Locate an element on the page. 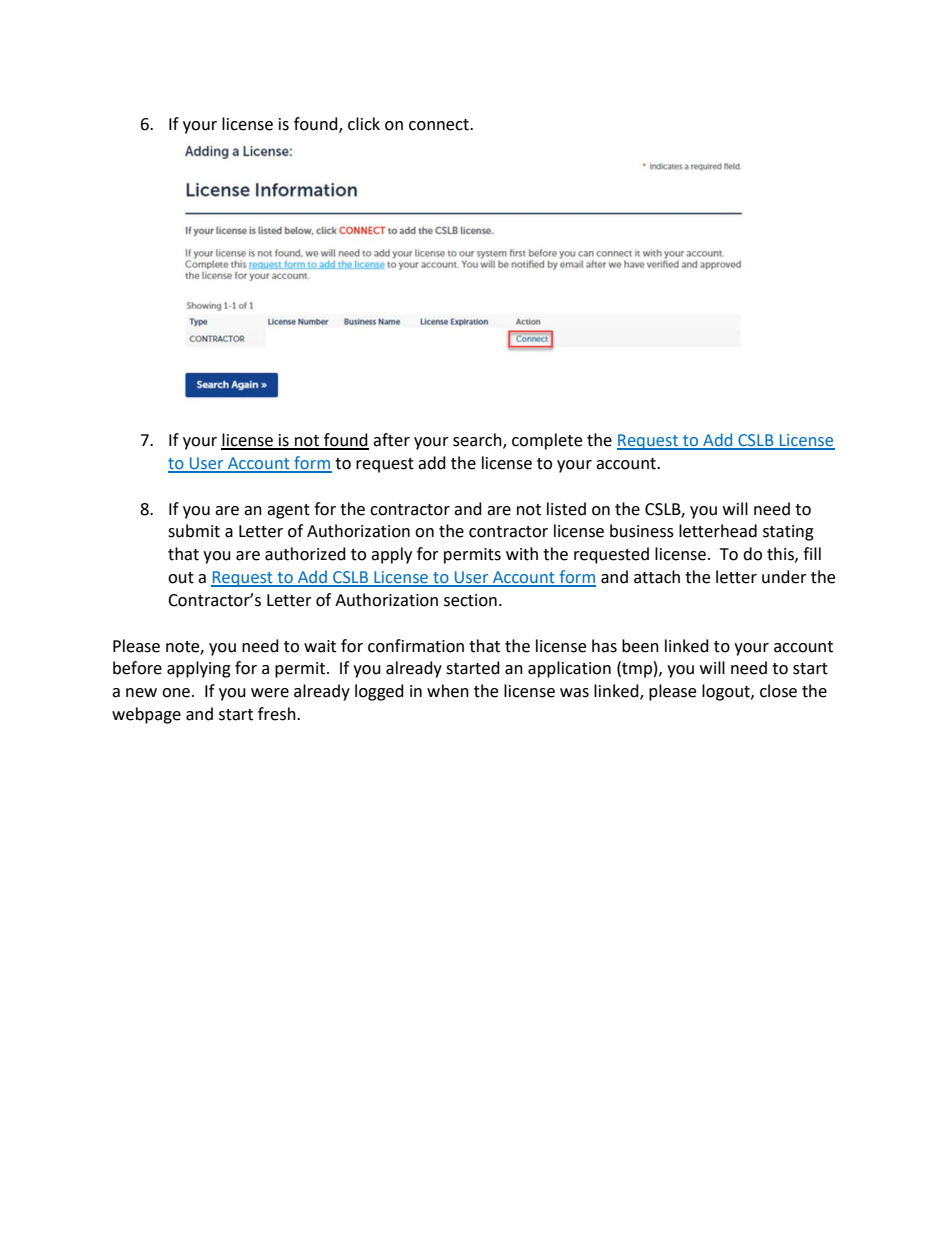 The width and height of the document is (952, 1233). search is located at coordinates (478, 441).
